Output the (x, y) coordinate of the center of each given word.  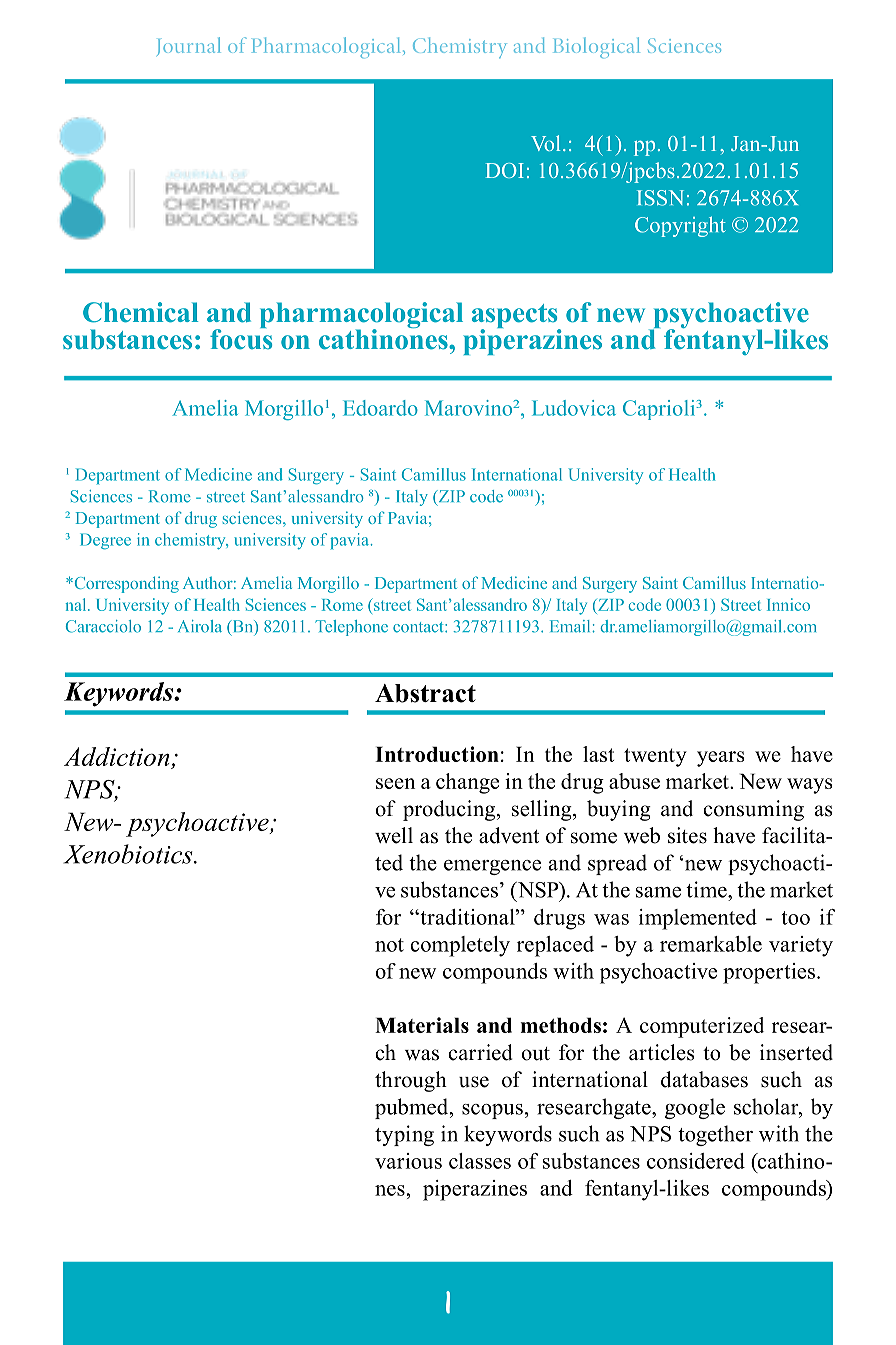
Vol (545, 143)
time (707, 889)
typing (404, 1135)
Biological (596, 48)
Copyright (680, 226)
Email (571, 626)
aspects (516, 317)
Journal (189, 46)
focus (241, 338)
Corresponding (125, 584)
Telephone (351, 628)
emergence (492, 867)
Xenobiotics (129, 854)
